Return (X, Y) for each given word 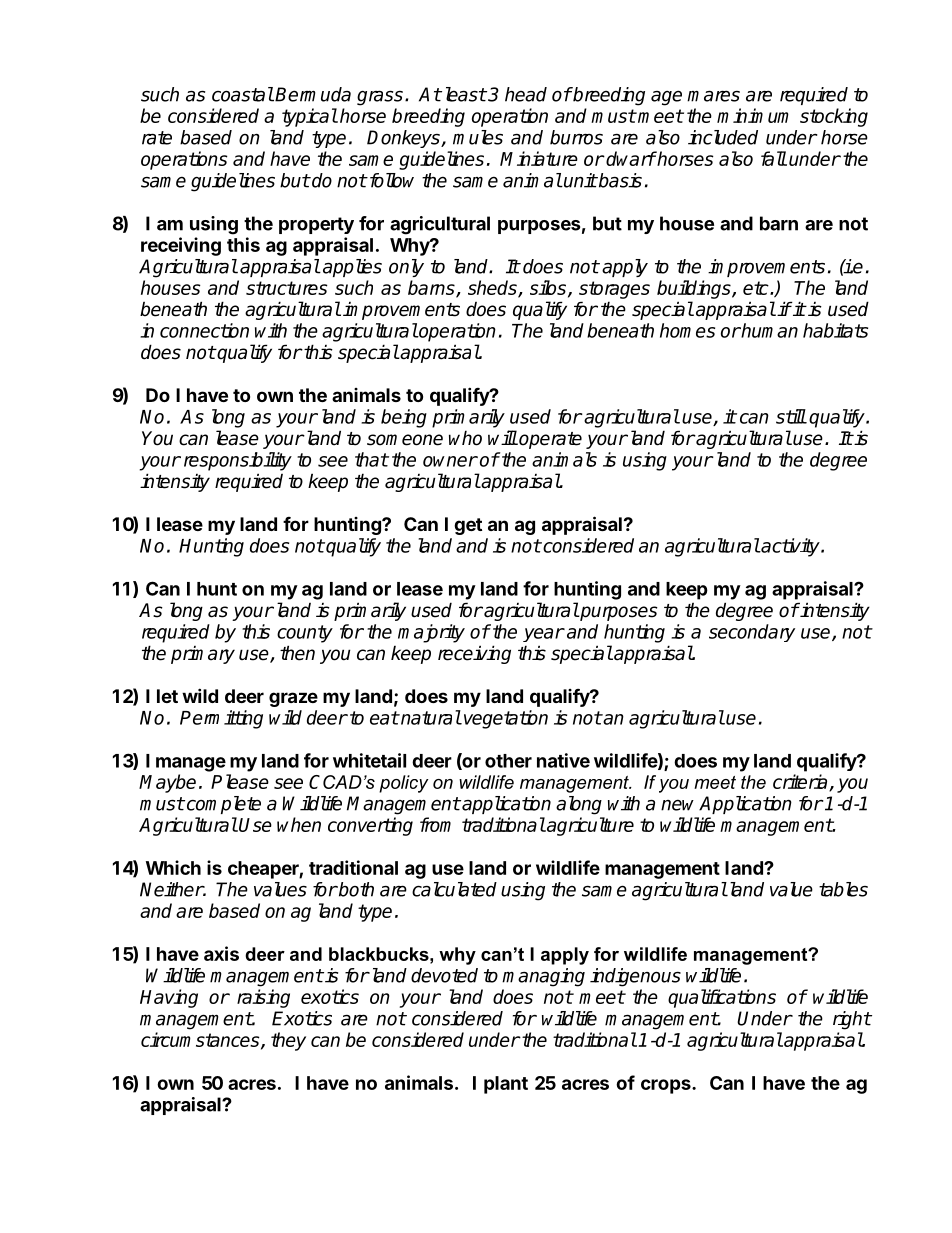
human (769, 330)
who (465, 438)
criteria (801, 783)
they (288, 1041)
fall (774, 158)
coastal (243, 94)
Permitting (221, 719)
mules (478, 137)
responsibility (238, 461)
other (508, 761)
